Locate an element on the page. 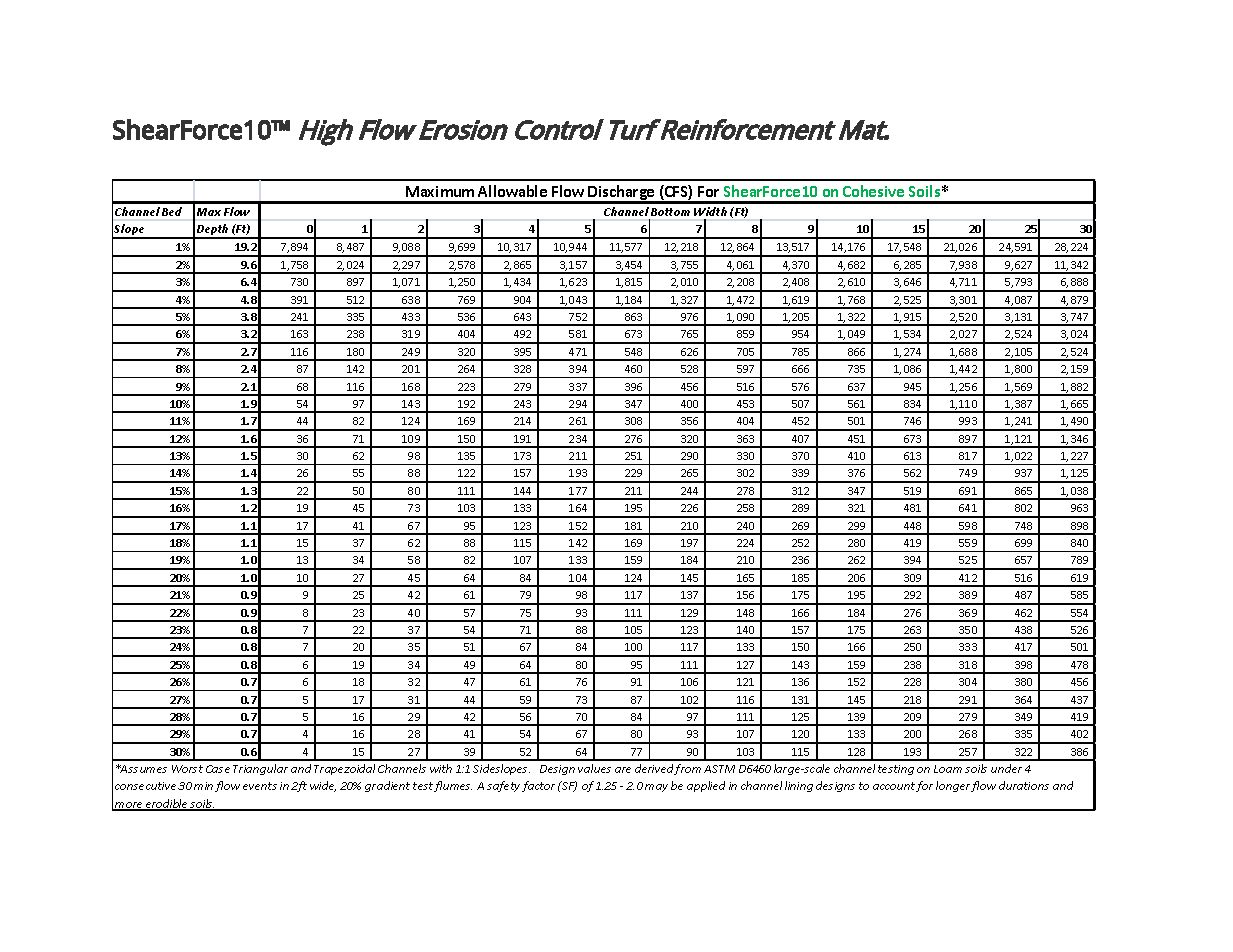  Triangular is located at coordinates (260, 769).
